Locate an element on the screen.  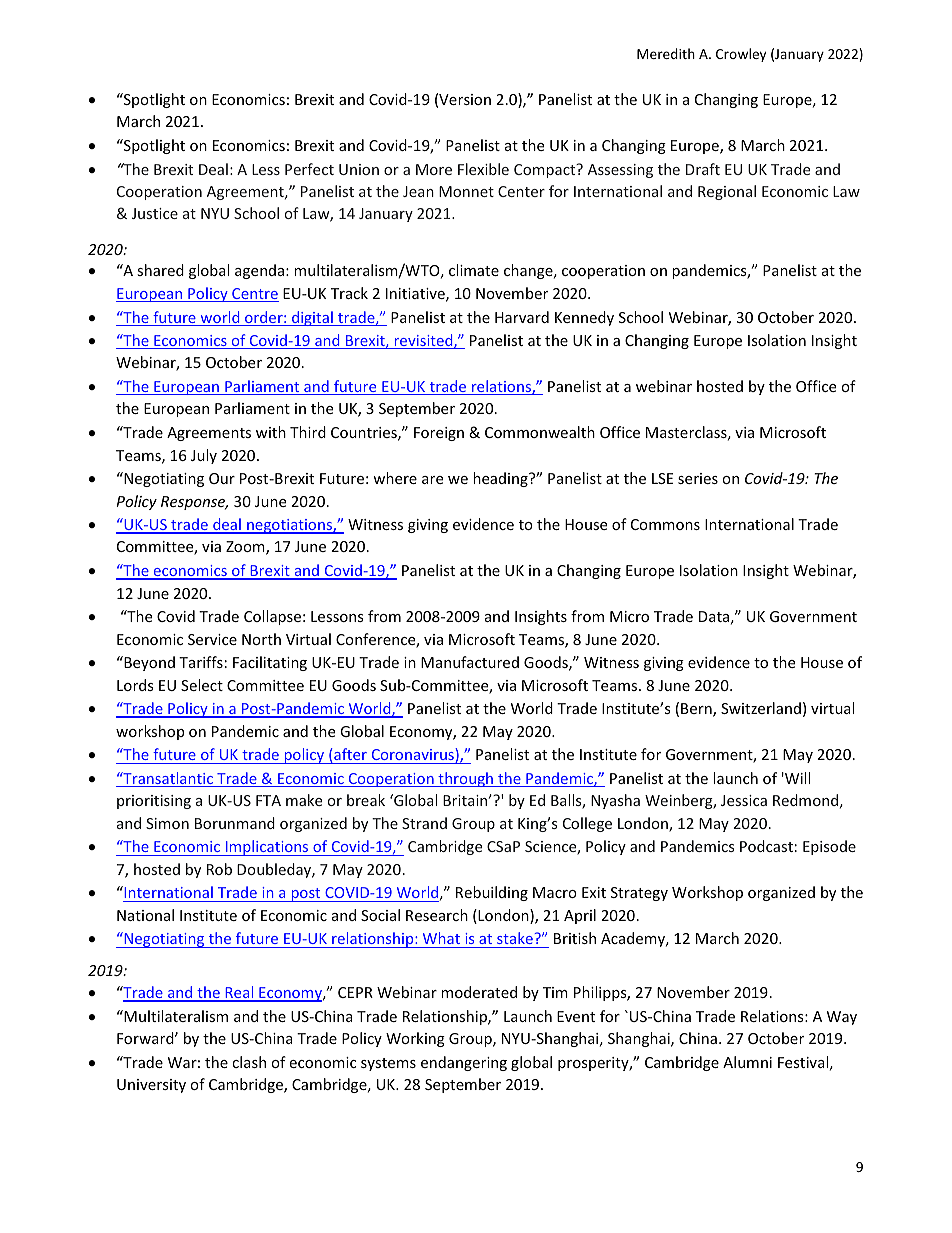
Flexible is located at coordinates (483, 169).
